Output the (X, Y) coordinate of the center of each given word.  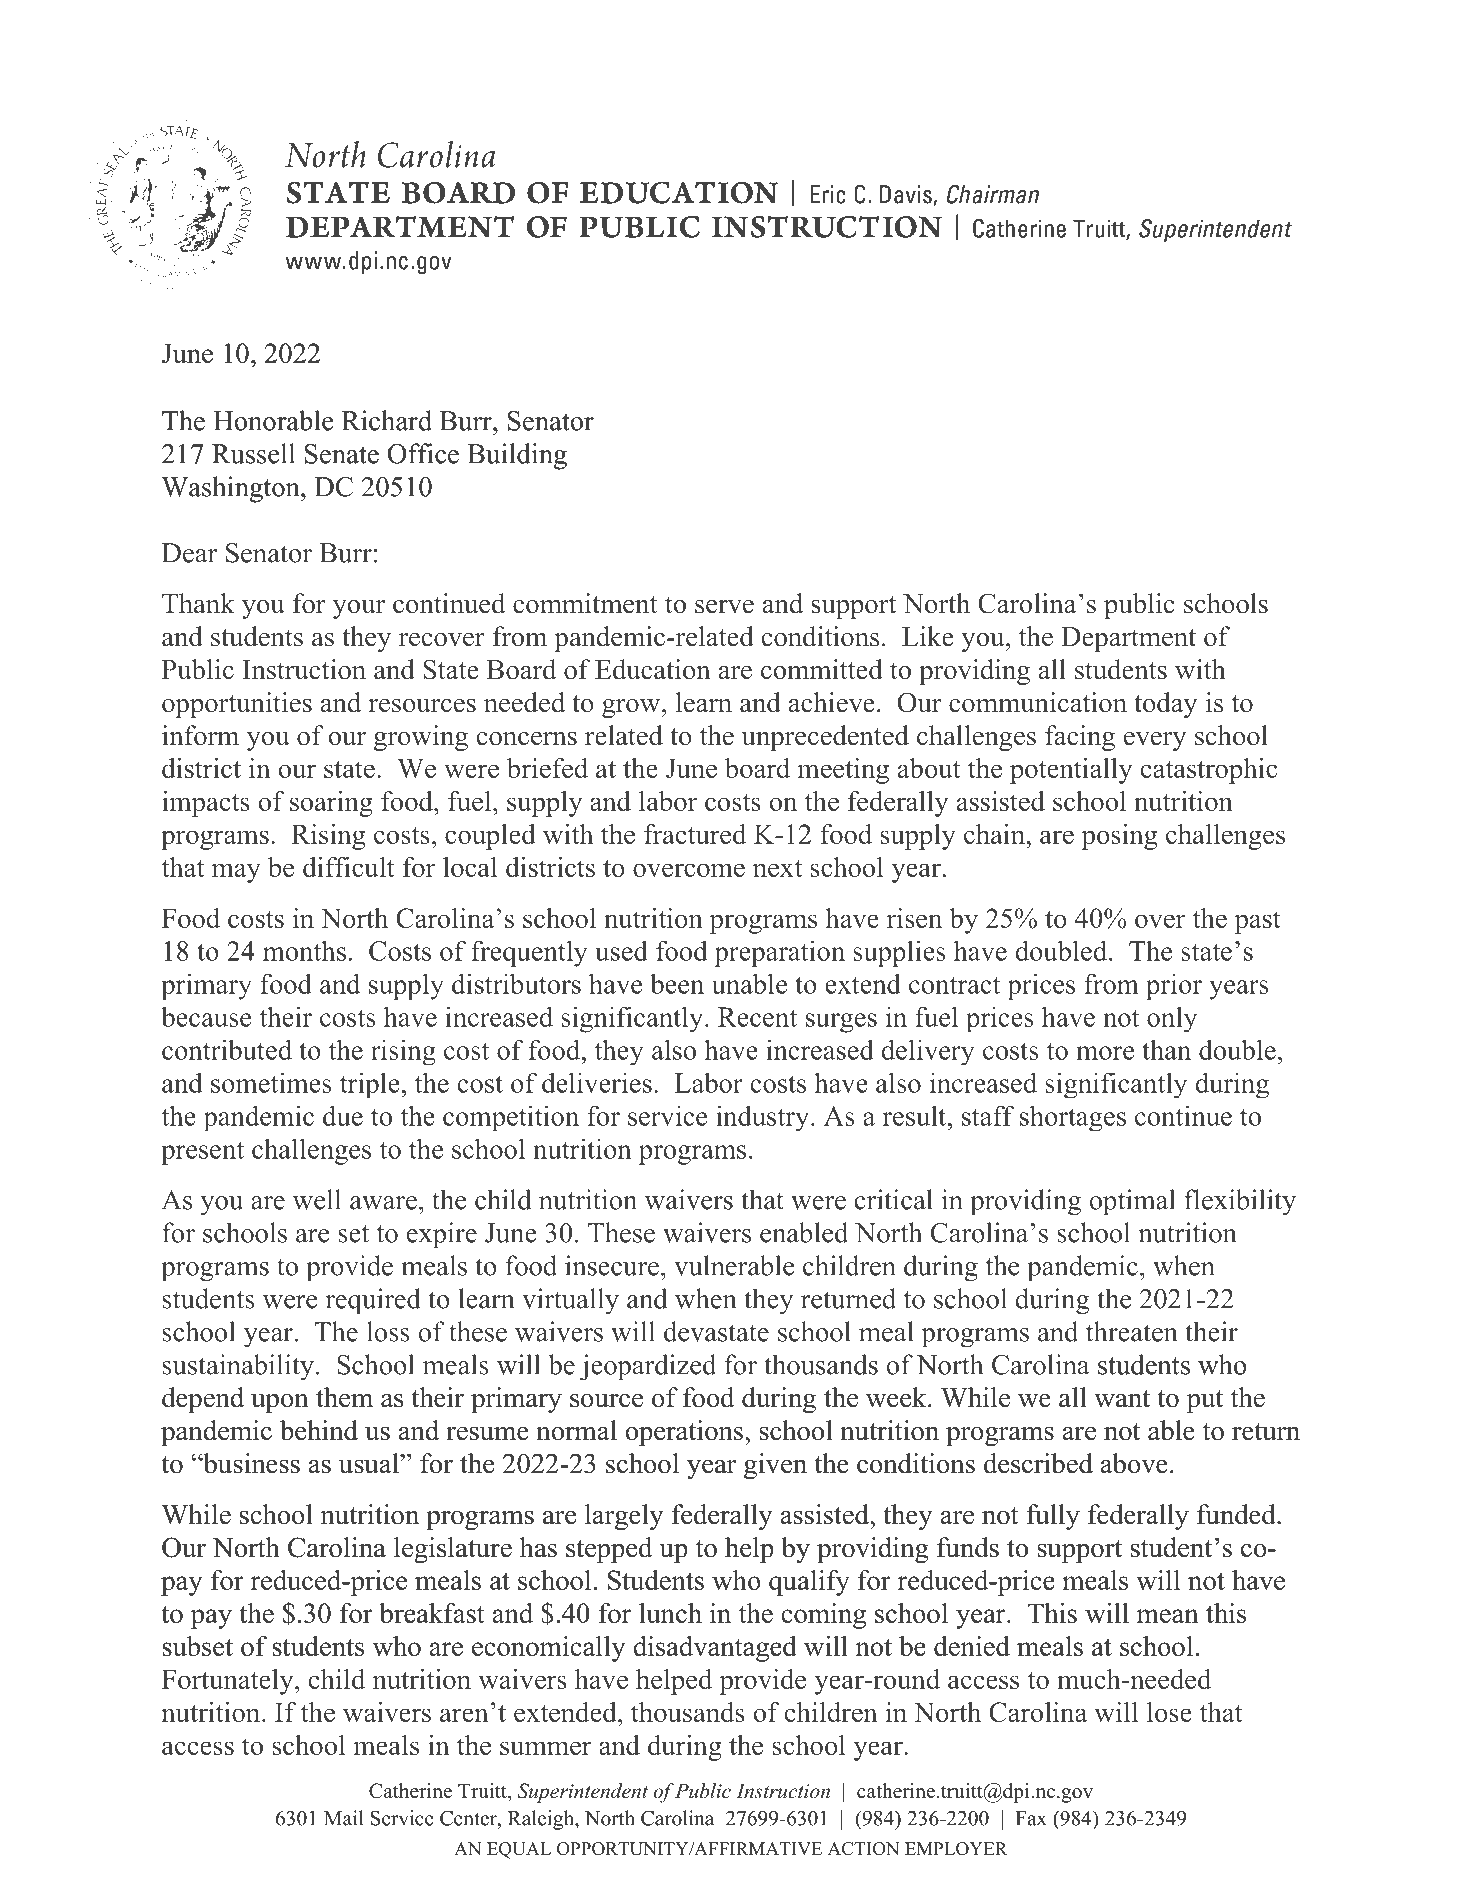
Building (517, 456)
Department (1128, 639)
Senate (342, 454)
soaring (331, 804)
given (775, 1466)
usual (370, 1463)
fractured (695, 834)
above (1134, 1463)
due (343, 1115)
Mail (344, 1818)
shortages (1073, 1118)
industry (764, 1118)
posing (1119, 837)
